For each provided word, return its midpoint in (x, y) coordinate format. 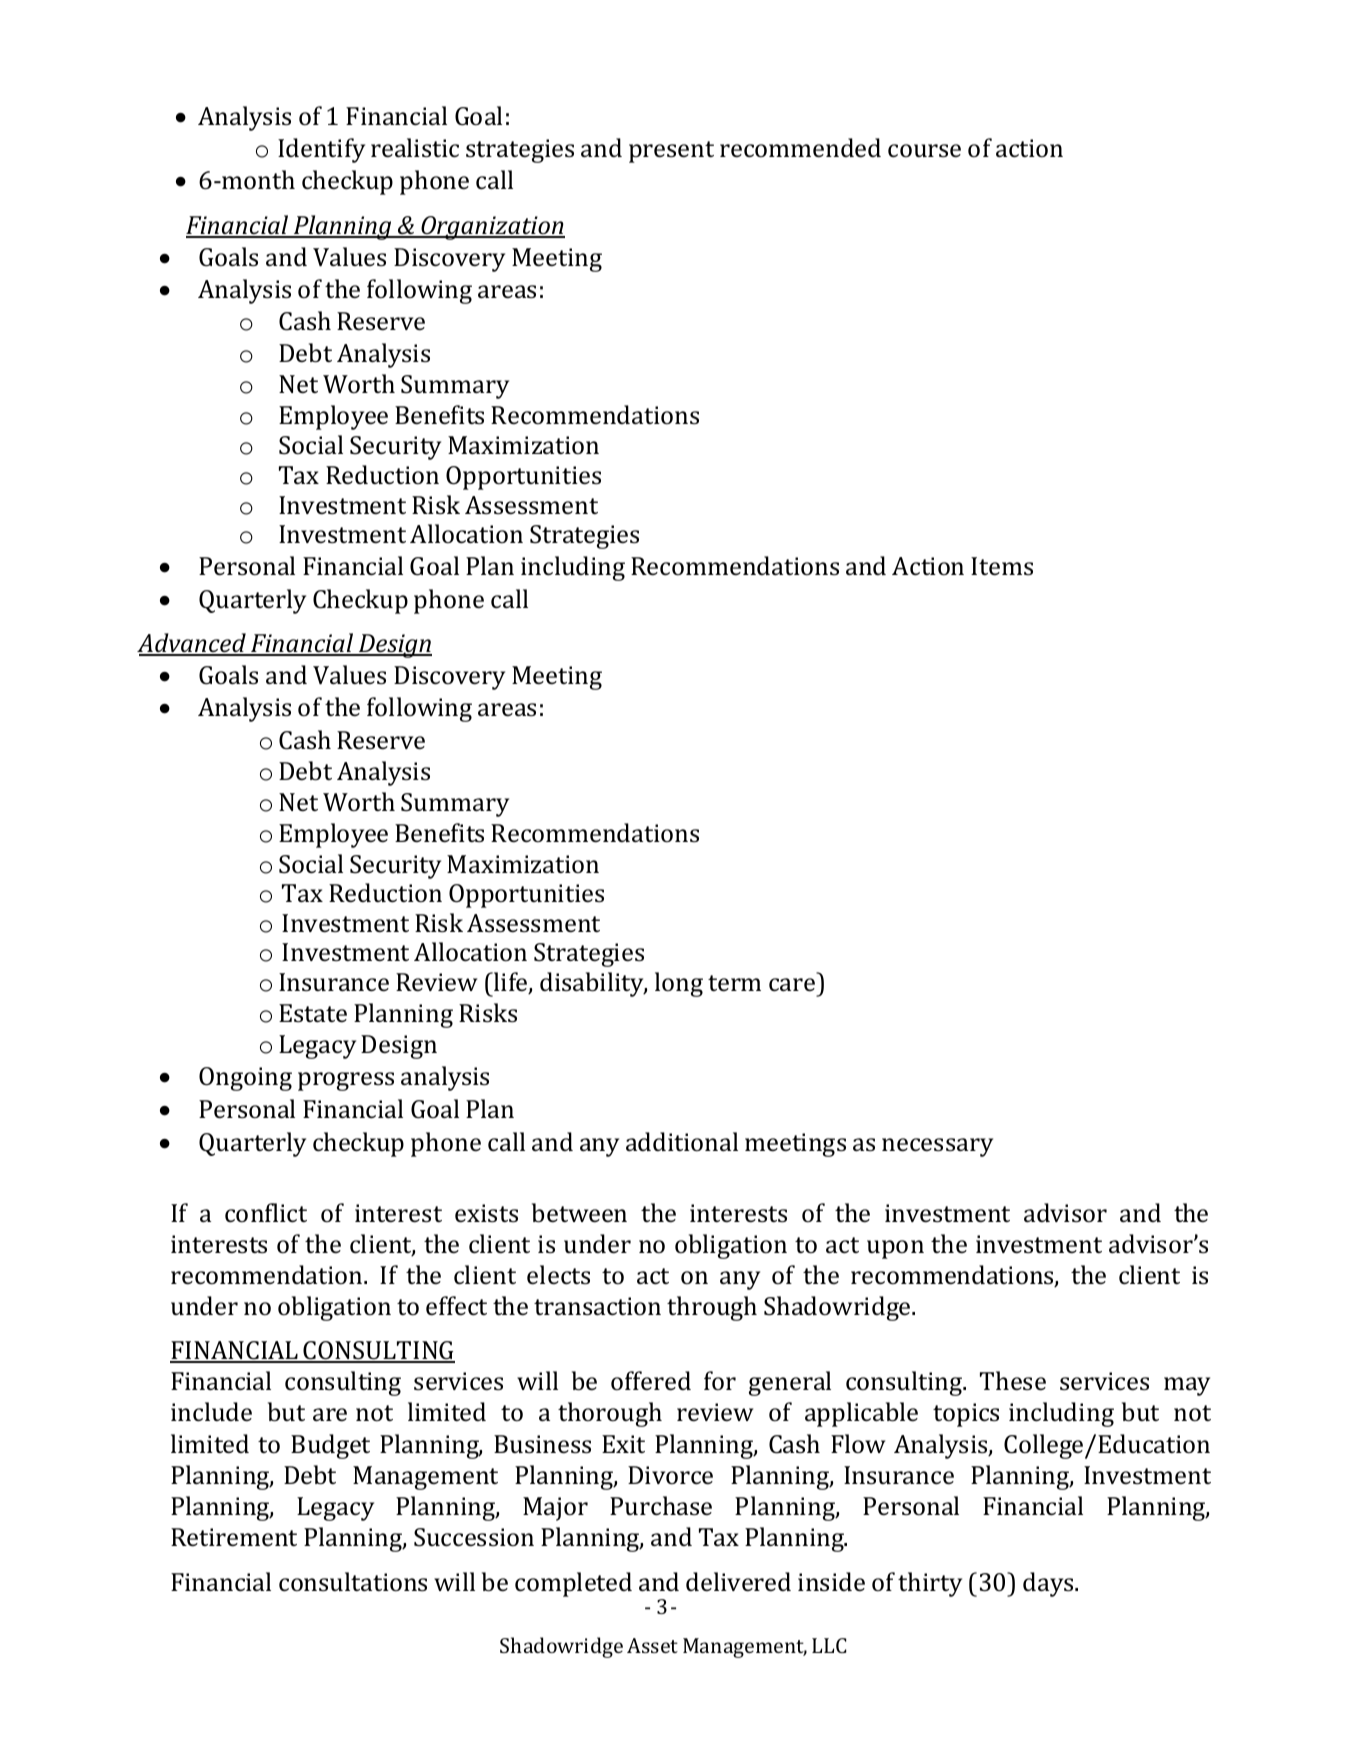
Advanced (192, 644)
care (792, 985)
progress (346, 1081)
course (924, 151)
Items (1002, 566)
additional (682, 1141)
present (671, 152)
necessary (937, 1147)
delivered (738, 1582)
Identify (321, 150)
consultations (353, 1582)
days (1049, 1584)
